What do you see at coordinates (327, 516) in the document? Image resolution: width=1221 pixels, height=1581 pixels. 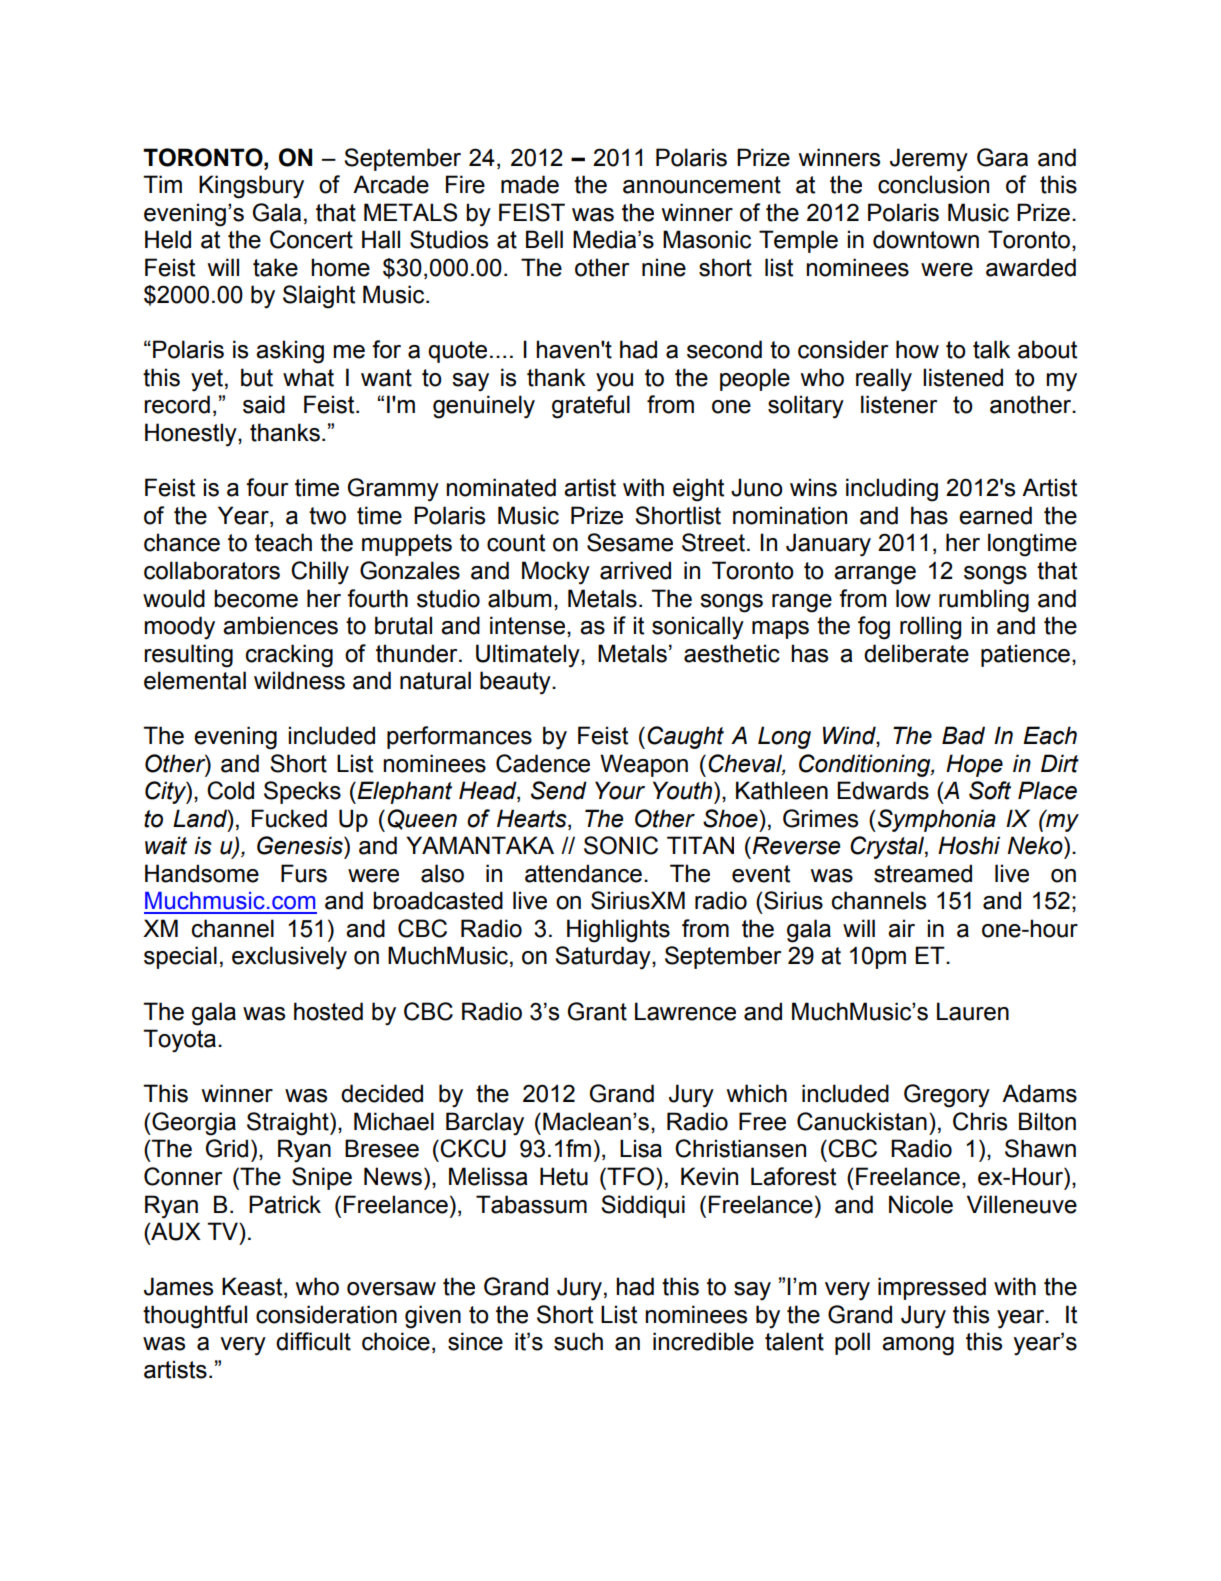 I see `two` at bounding box center [327, 516].
